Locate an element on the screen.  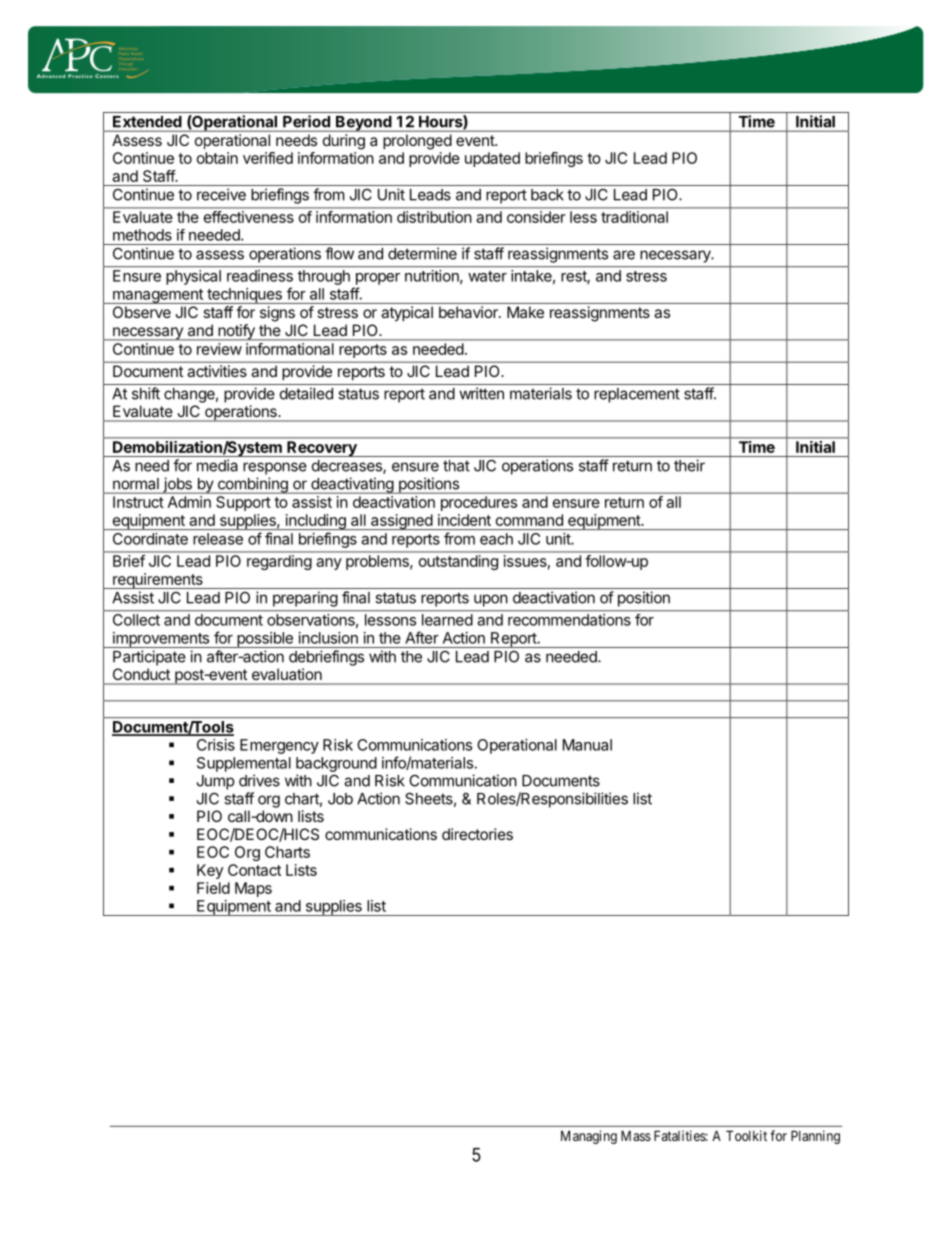
Managing is located at coordinates (589, 1137).
